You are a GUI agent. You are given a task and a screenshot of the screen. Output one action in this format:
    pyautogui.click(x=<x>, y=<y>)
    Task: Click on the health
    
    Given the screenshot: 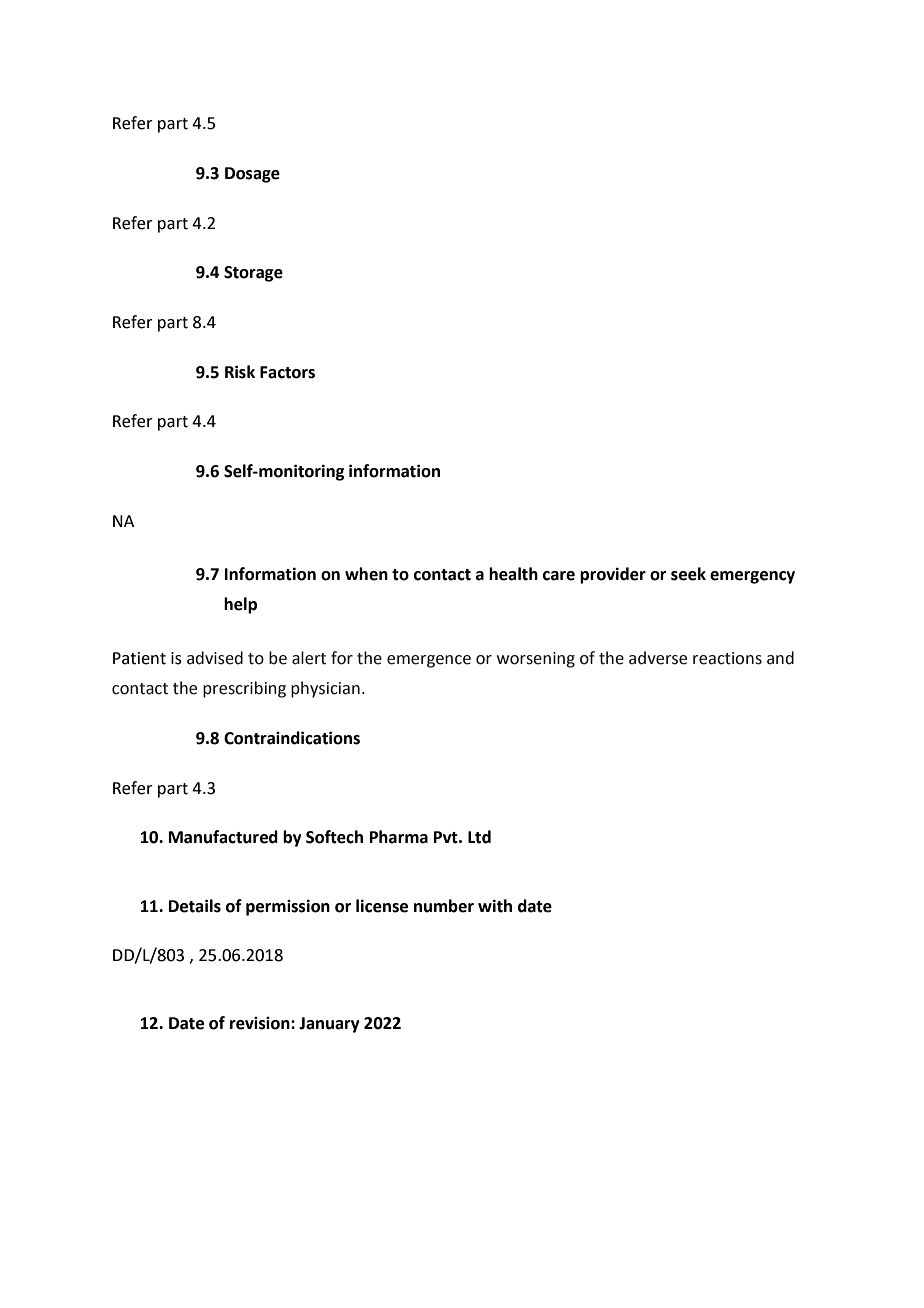 What is the action you would take?
    pyautogui.click(x=513, y=574)
